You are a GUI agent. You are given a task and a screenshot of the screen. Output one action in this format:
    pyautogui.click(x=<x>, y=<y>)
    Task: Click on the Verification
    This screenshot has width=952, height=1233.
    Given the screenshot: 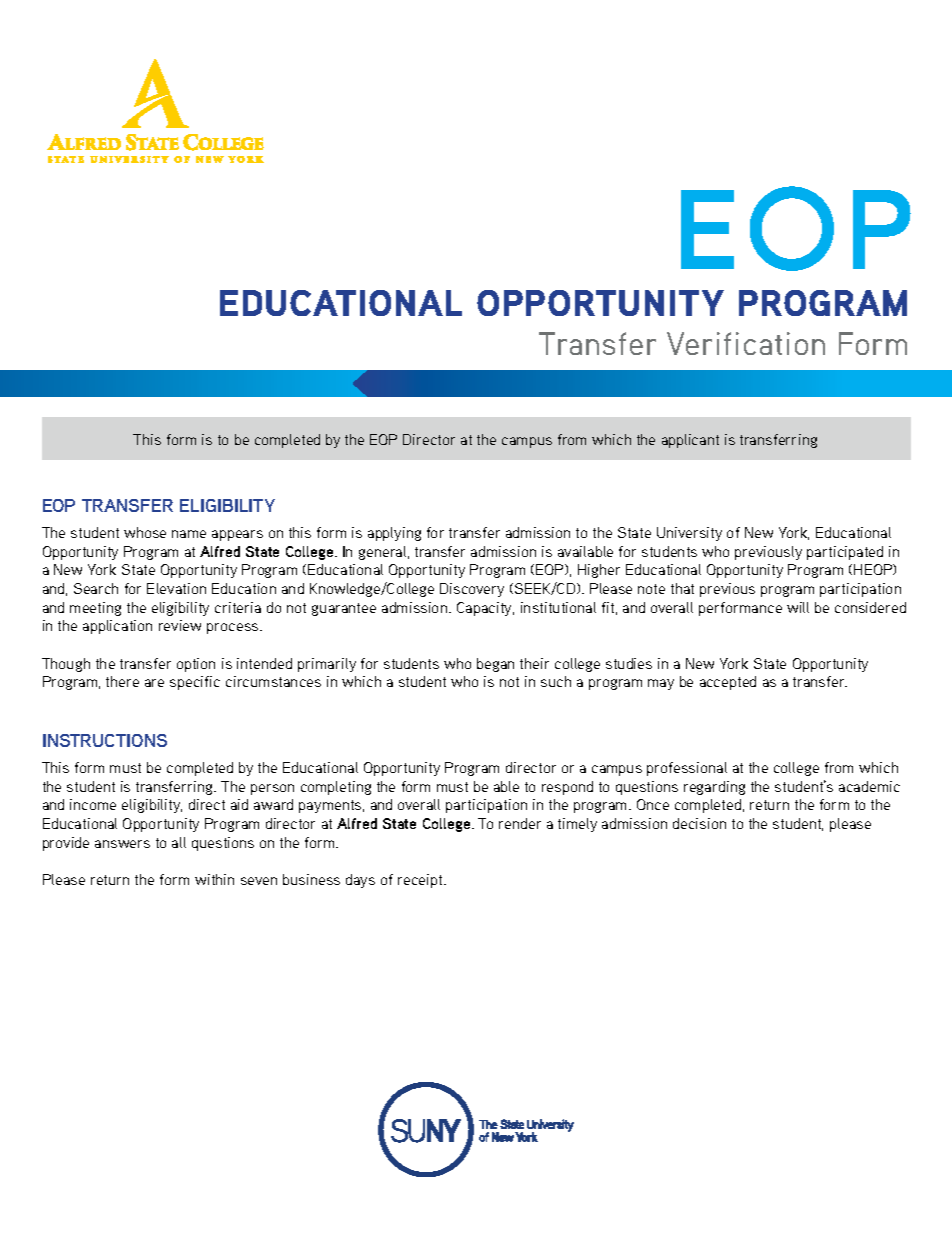 What is the action you would take?
    pyautogui.click(x=746, y=343)
